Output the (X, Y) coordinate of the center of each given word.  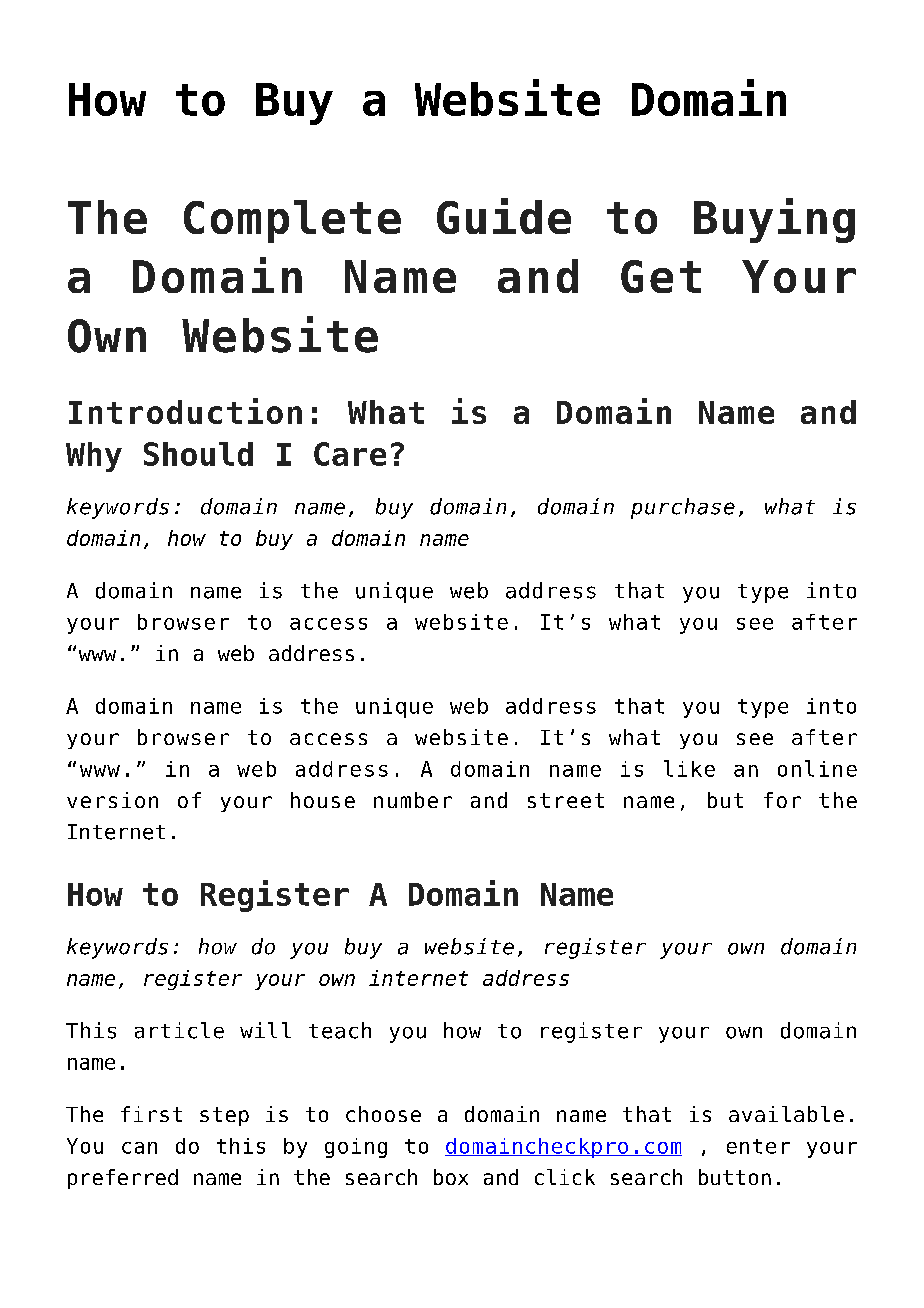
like (689, 768)
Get (661, 276)
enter (758, 1146)
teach (340, 1030)
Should (198, 454)
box (451, 1177)
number (413, 800)
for (782, 800)
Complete (292, 221)
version (112, 800)
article (179, 1030)
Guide (504, 216)
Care (350, 454)
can (139, 1148)
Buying (774, 220)
